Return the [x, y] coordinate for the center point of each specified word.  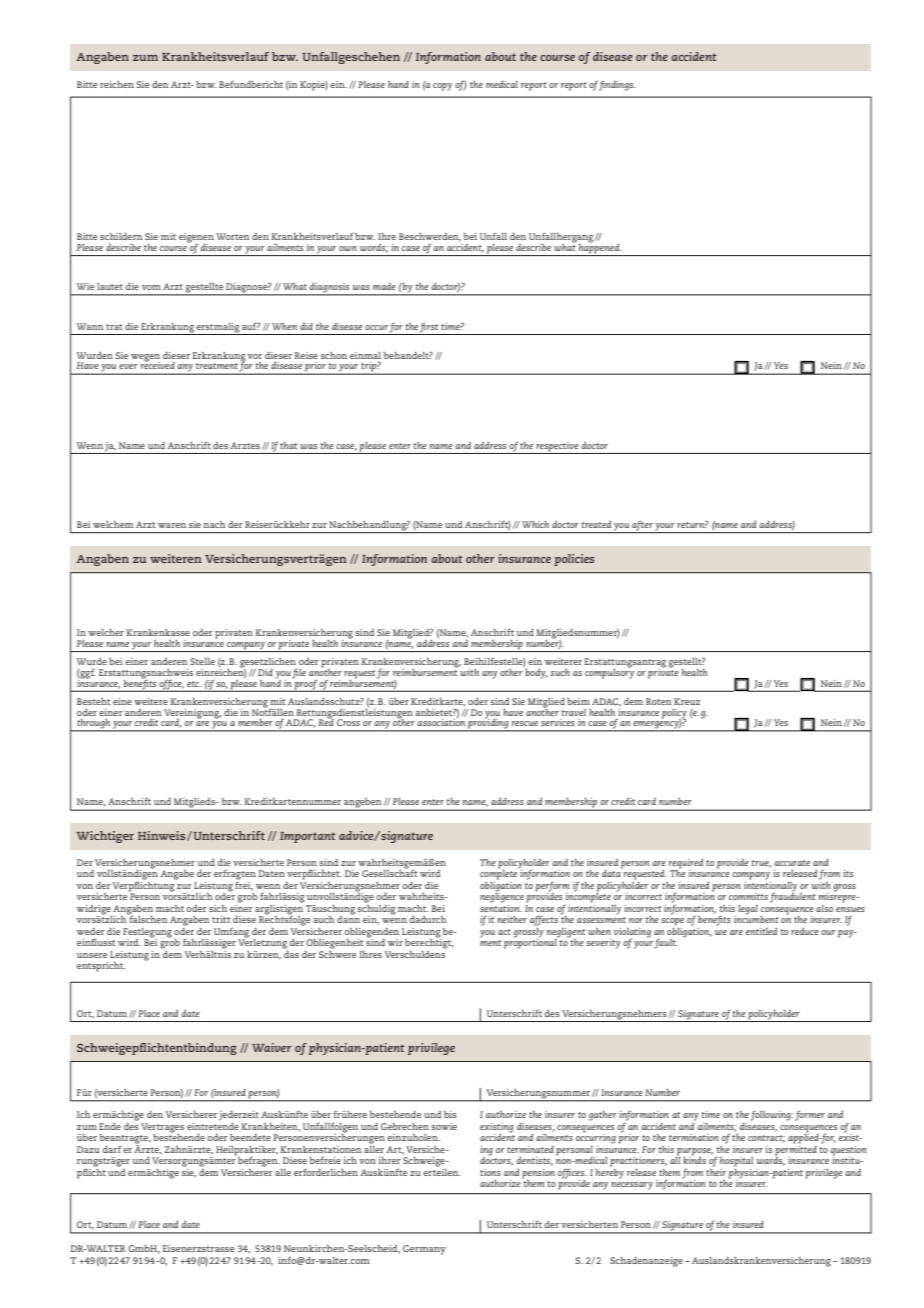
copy [442, 87]
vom [151, 287]
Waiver [272, 1047]
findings [617, 85]
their [716, 1171]
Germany [424, 1250]
